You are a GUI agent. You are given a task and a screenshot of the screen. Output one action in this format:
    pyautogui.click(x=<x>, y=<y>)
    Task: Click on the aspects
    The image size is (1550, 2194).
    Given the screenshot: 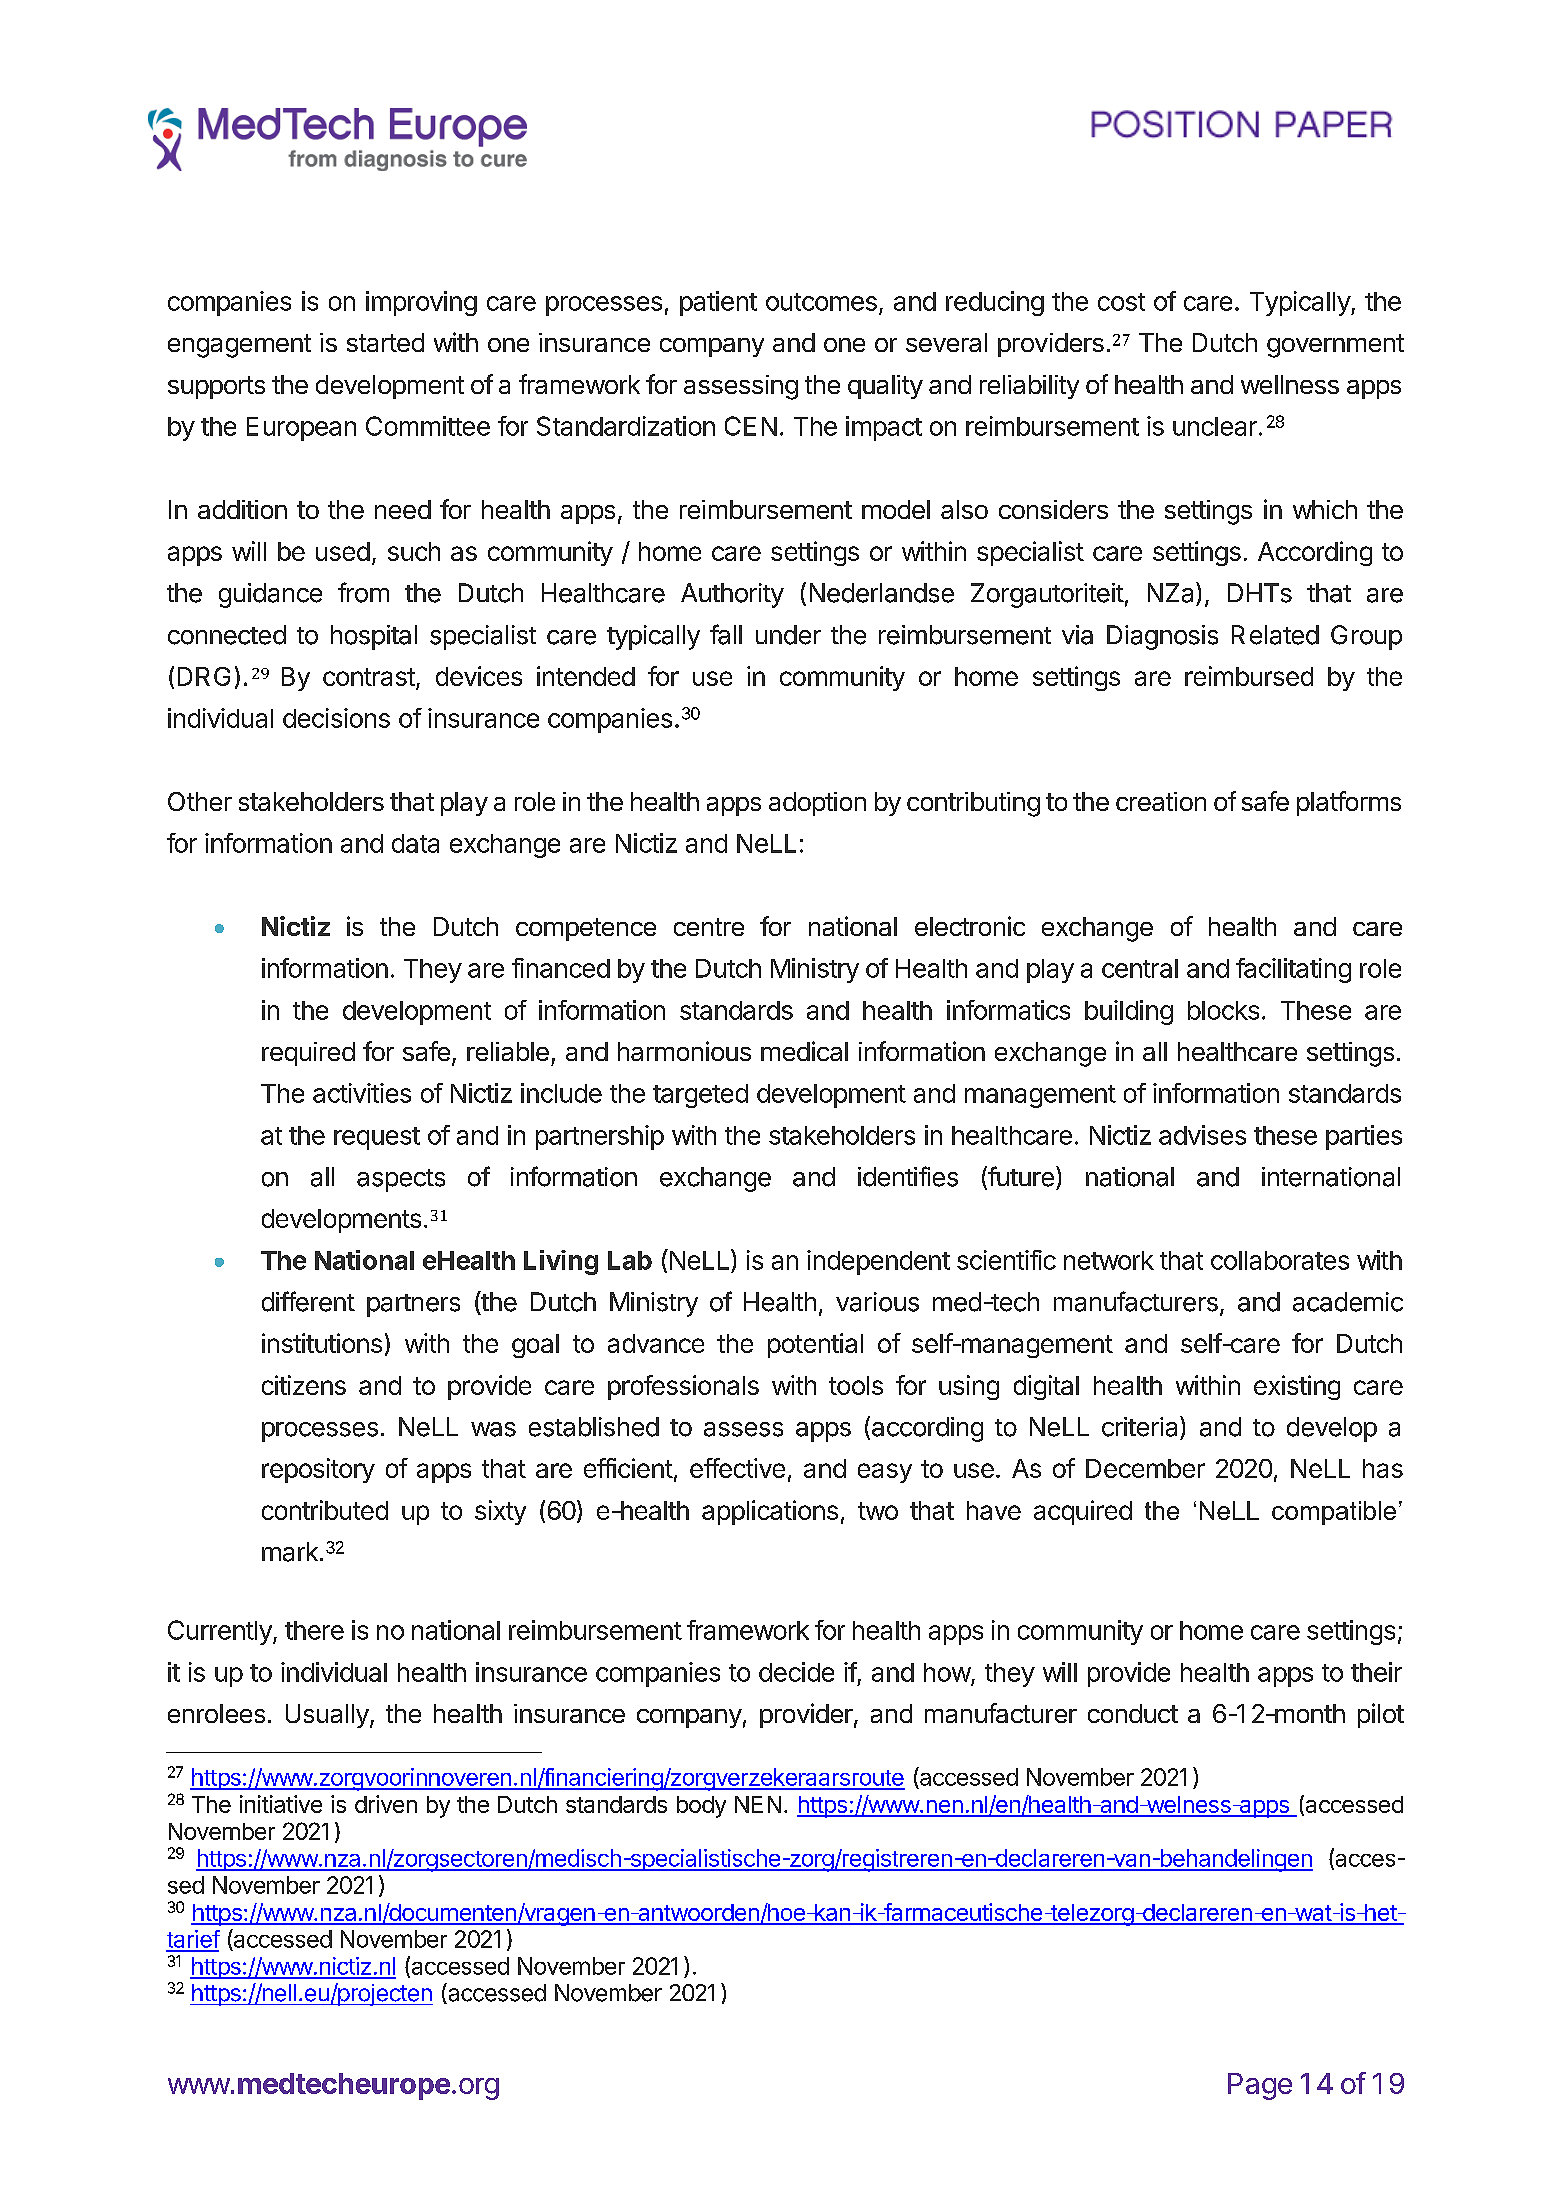 What is the action you would take?
    pyautogui.click(x=401, y=1180)
